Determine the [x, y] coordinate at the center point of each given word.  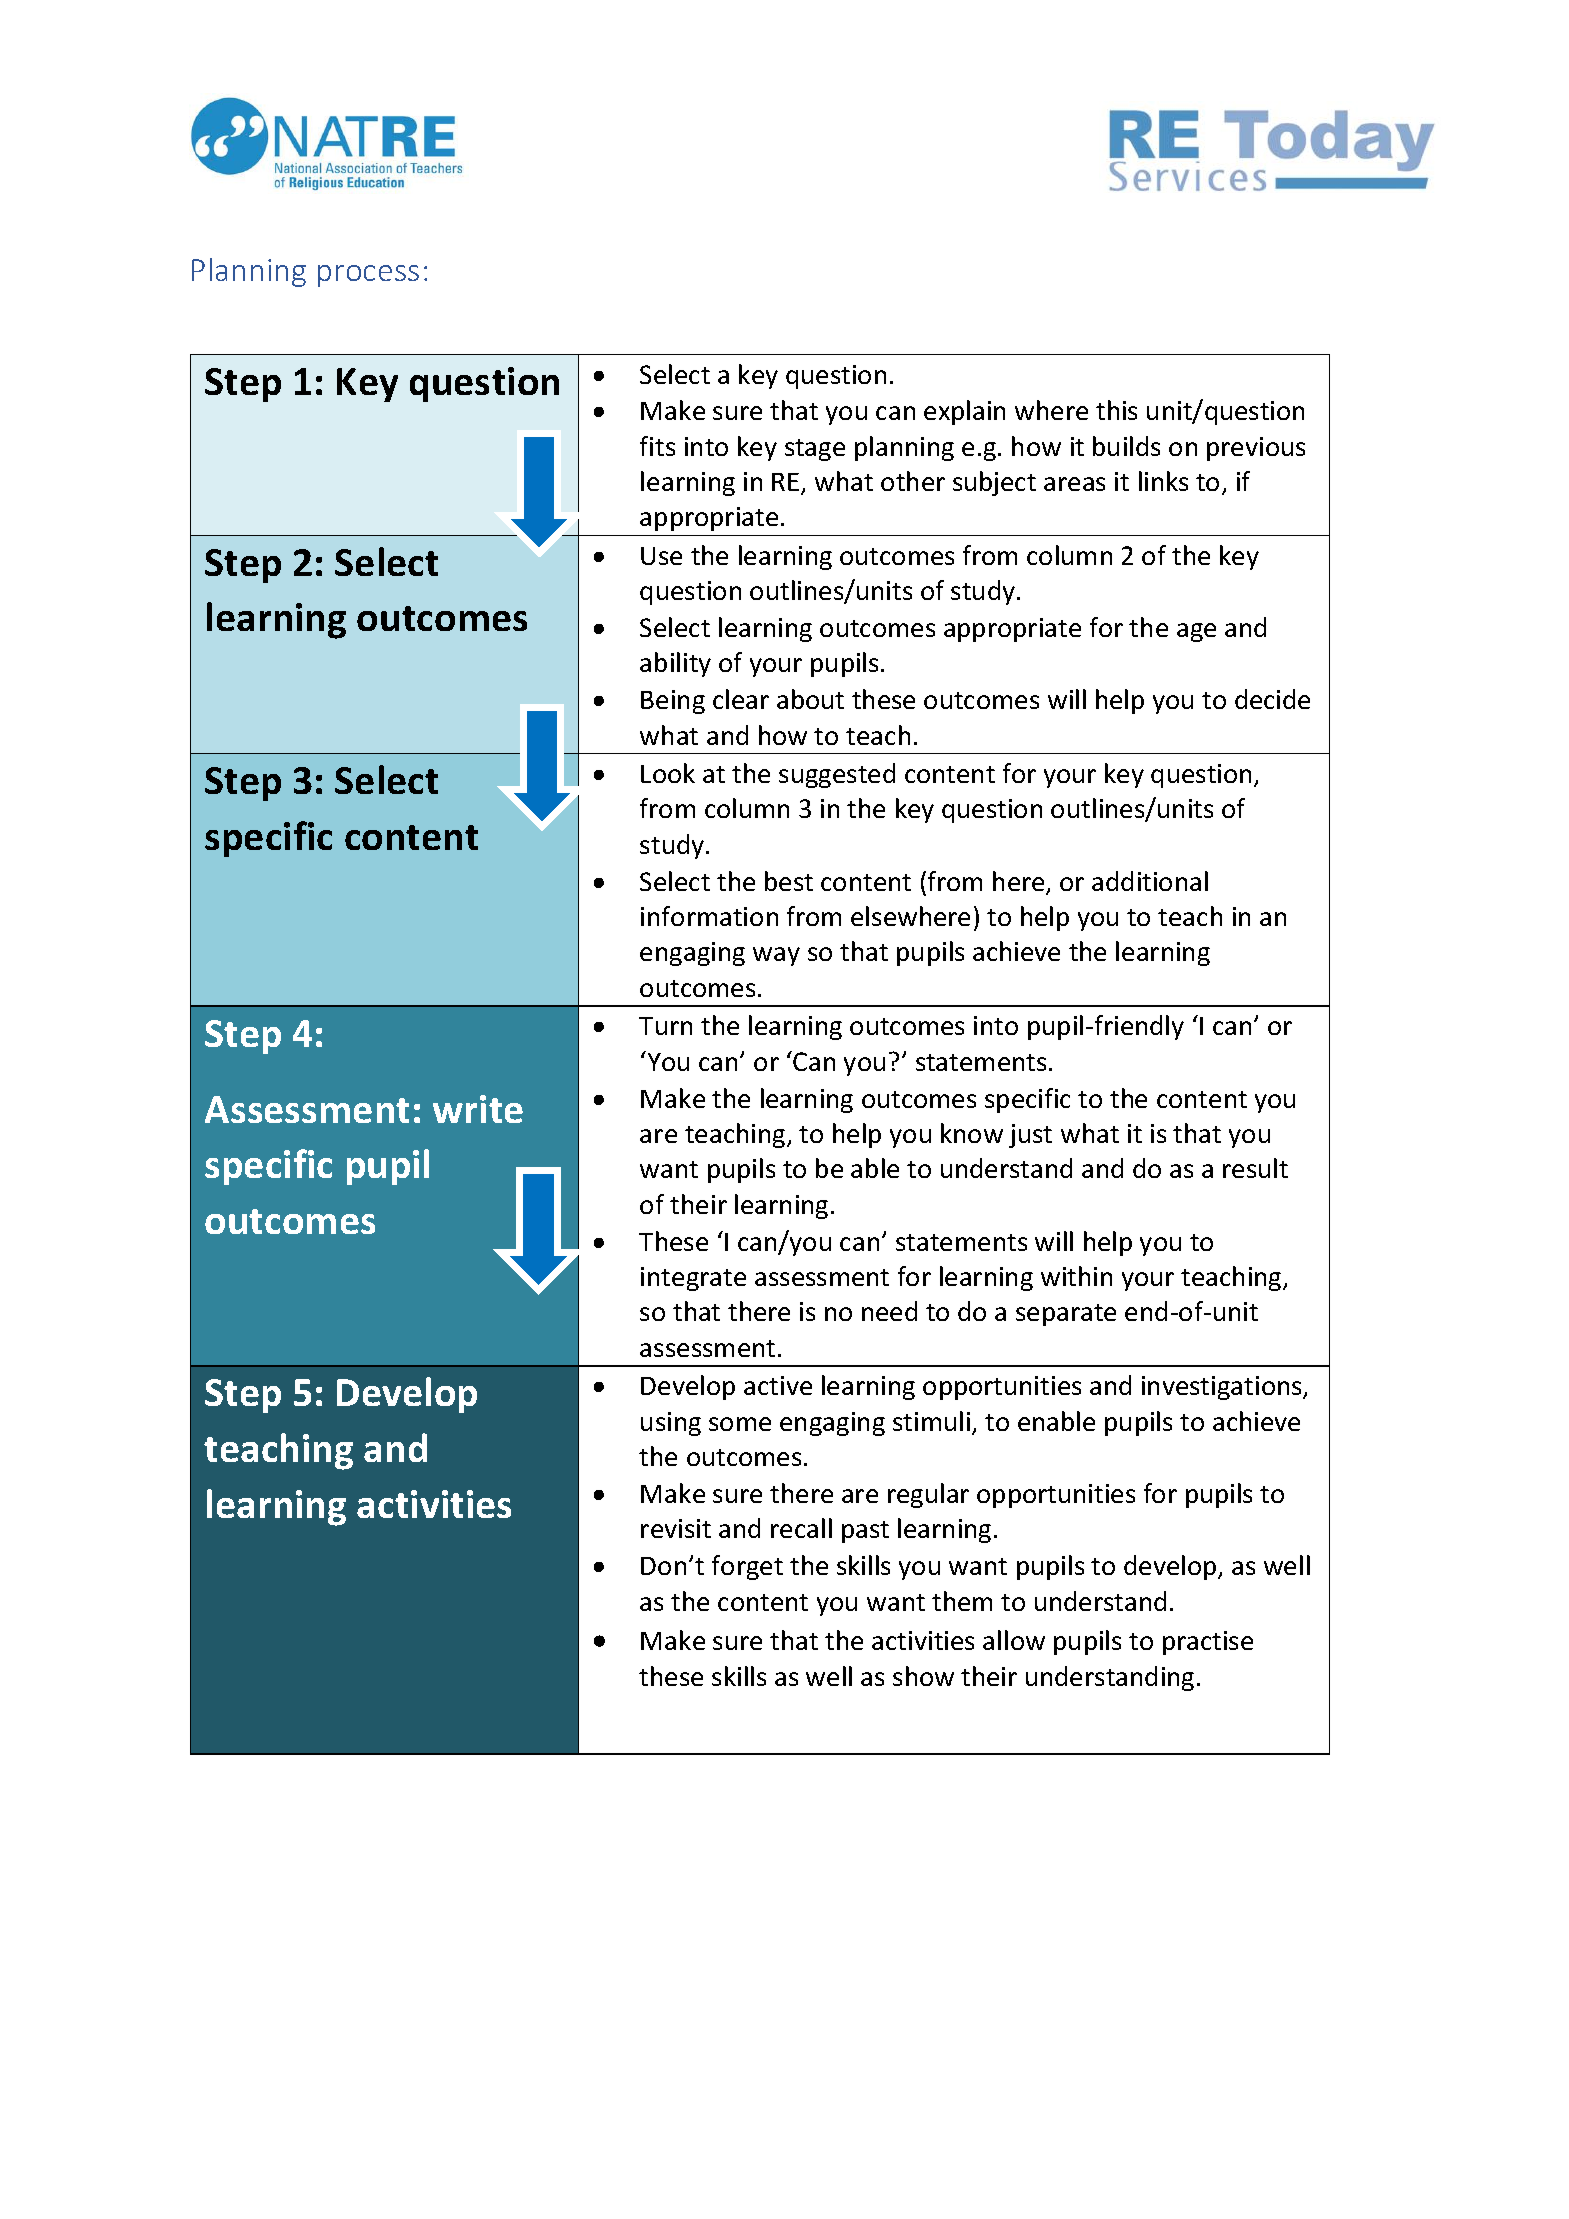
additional [1150, 881]
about [810, 699]
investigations [1223, 1388]
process [368, 276]
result [1255, 1168]
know [972, 1133]
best [789, 881]
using [671, 1424]
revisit [676, 1528]
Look [668, 773]
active [778, 1385]
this [1116, 410]
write [478, 1109]
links [1163, 481]
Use [661, 556]
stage [815, 450]
